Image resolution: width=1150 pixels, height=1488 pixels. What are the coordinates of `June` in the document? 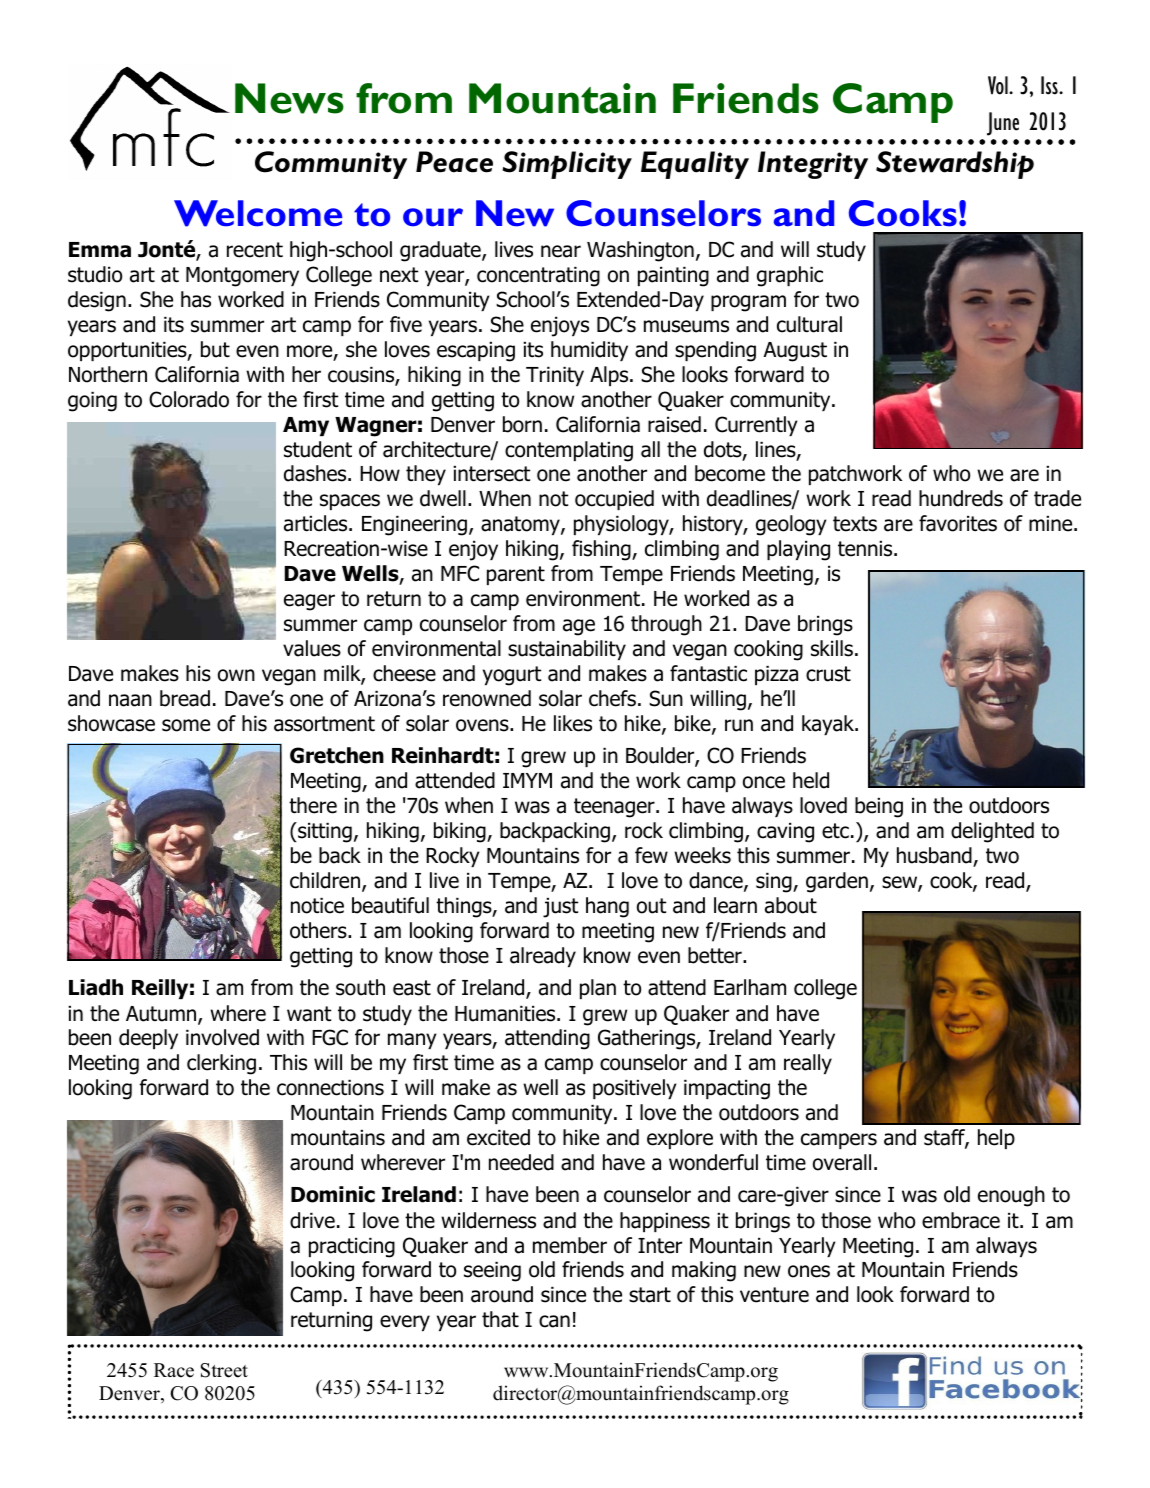 It's located at (1003, 124).
